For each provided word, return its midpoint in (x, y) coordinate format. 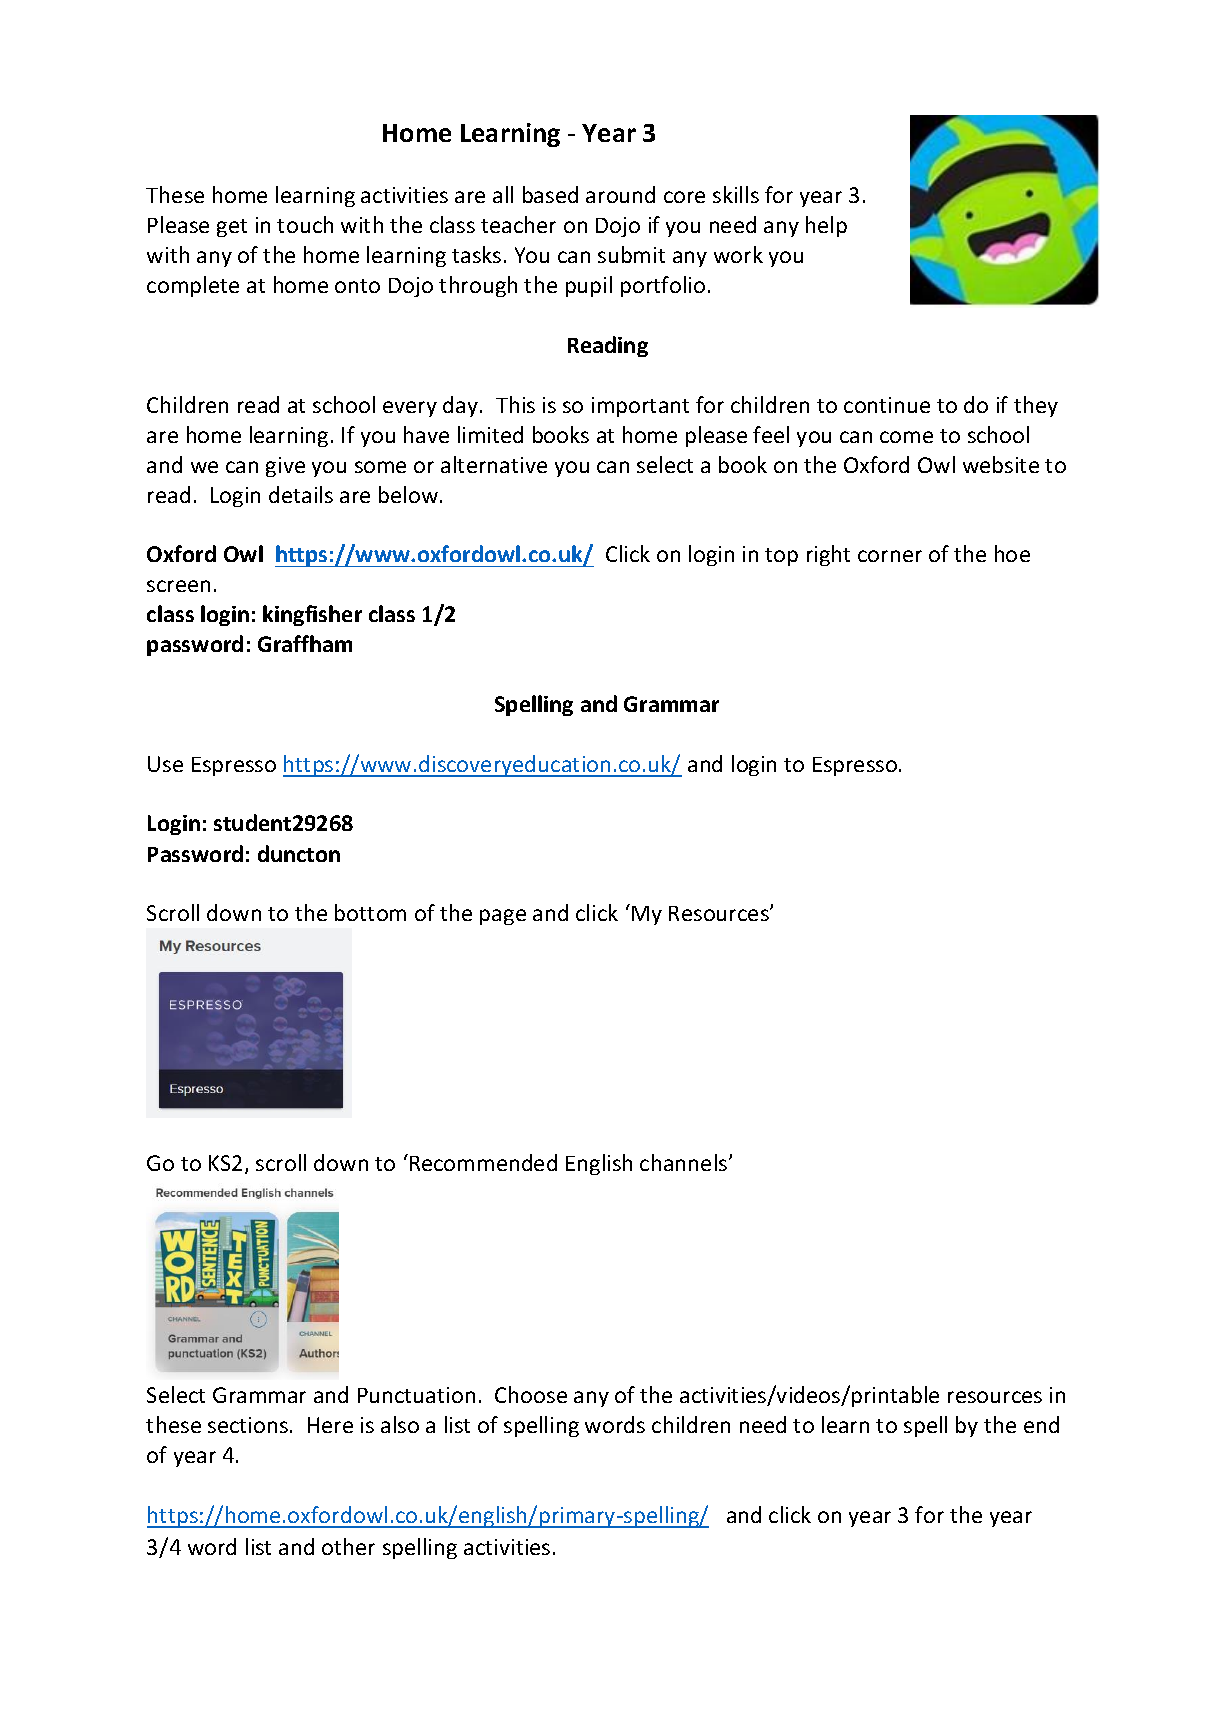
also (400, 1424)
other (348, 1546)
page (503, 917)
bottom (370, 912)
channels (685, 1162)
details (301, 494)
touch (305, 224)
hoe (1012, 553)
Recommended (483, 1162)
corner (890, 556)
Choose (531, 1394)
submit (631, 254)
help (826, 226)
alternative (494, 464)
